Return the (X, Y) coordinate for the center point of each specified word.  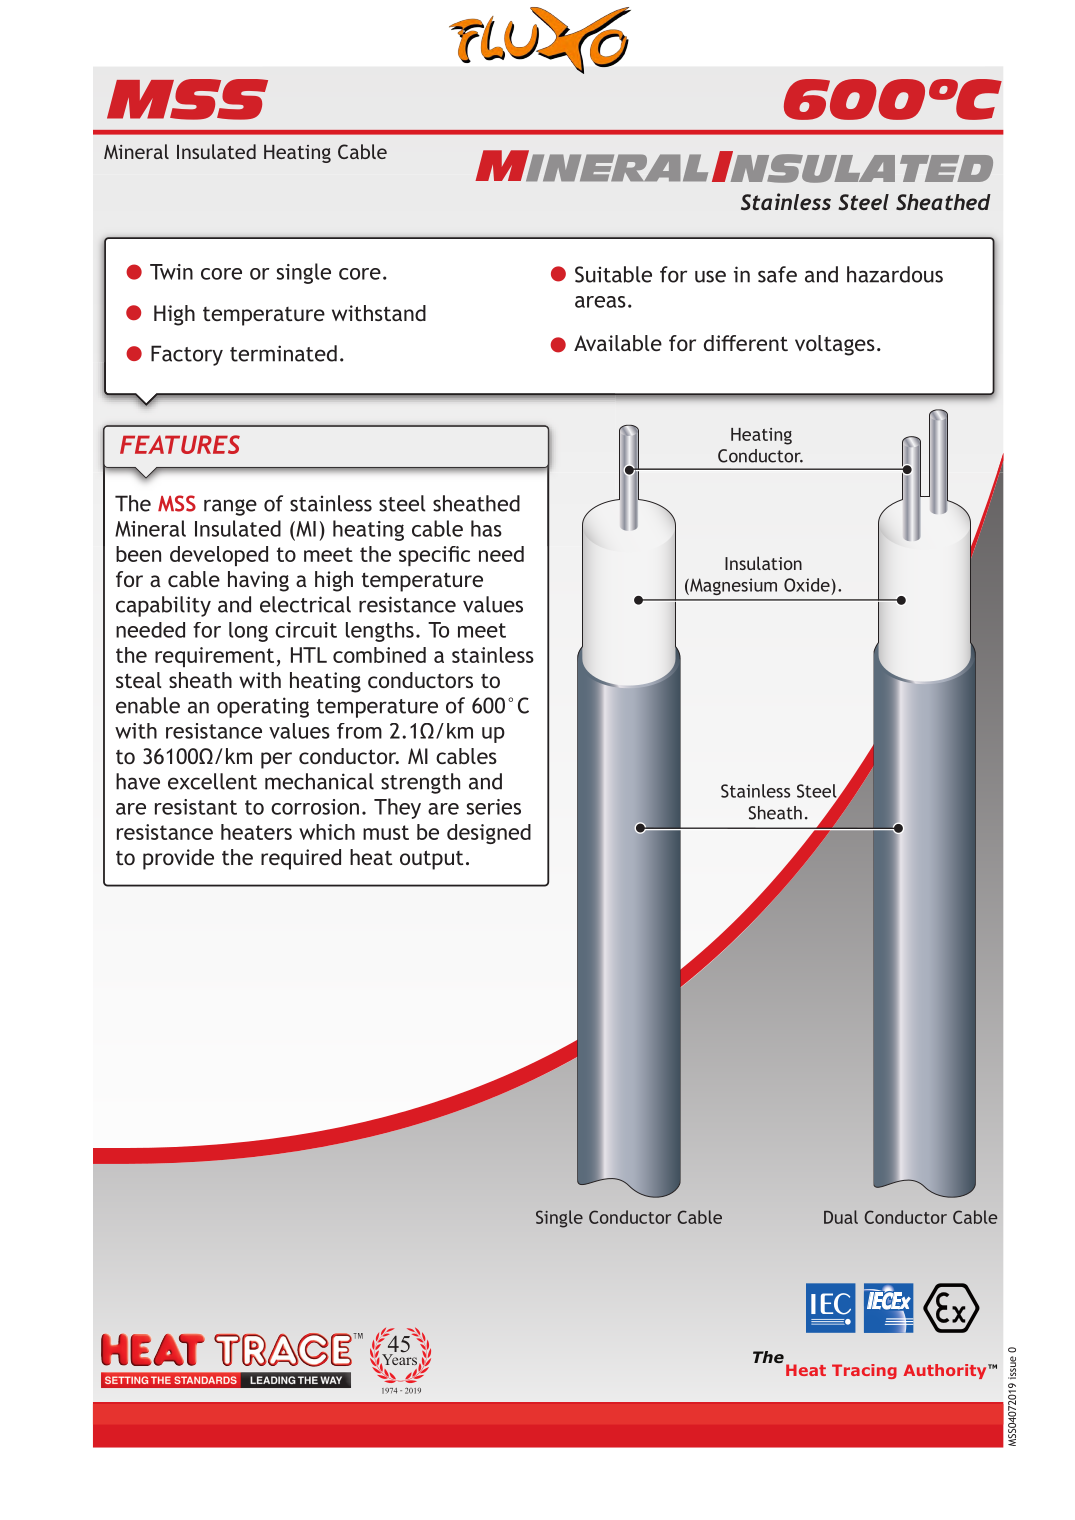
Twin (171, 272)
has (486, 528)
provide (178, 859)
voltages (835, 345)
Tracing (864, 1371)
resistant (196, 807)
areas (600, 302)
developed (219, 556)
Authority (946, 1371)
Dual (841, 1217)
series (494, 807)
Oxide (807, 585)
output (432, 860)
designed (489, 834)
